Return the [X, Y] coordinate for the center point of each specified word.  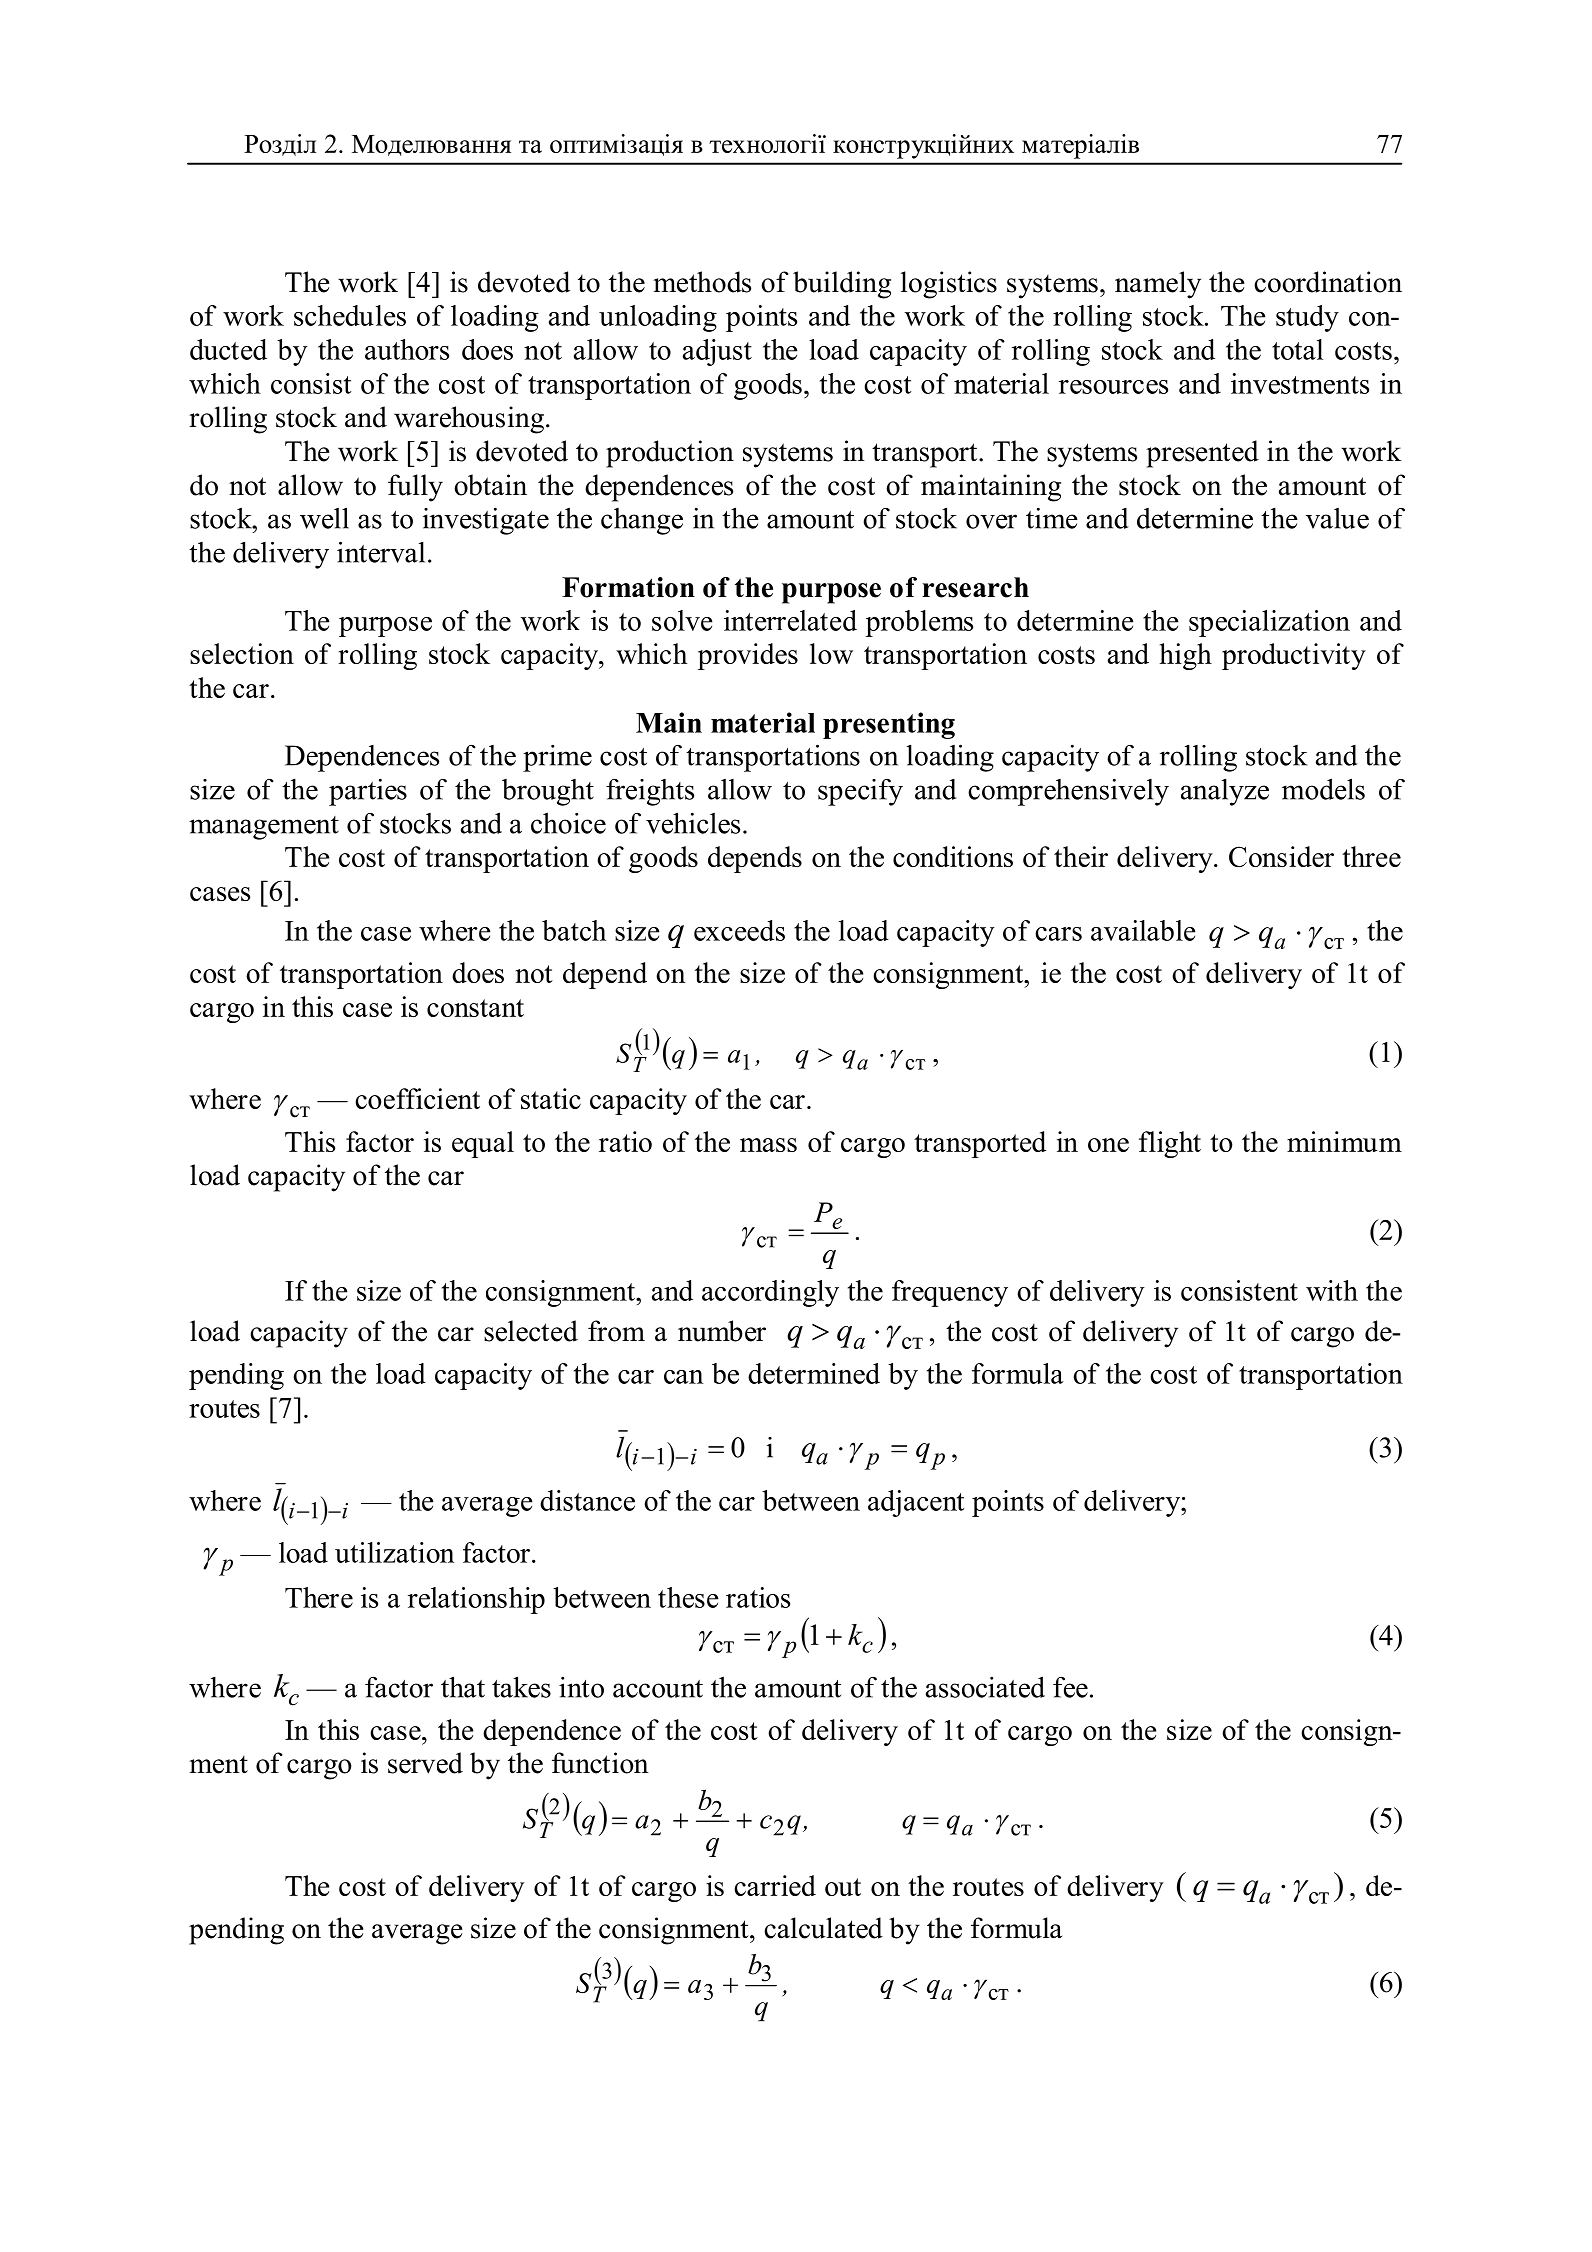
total [1297, 349]
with [1332, 1290]
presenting [889, 725]
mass [768, 1145]
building [842, 285]
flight [1170, 1144]
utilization [395, 1552]
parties [368, 792]
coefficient [417, 1098]
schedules [350, 315]
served [425, 1763]
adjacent [916, 1503]
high [1186, 656]
